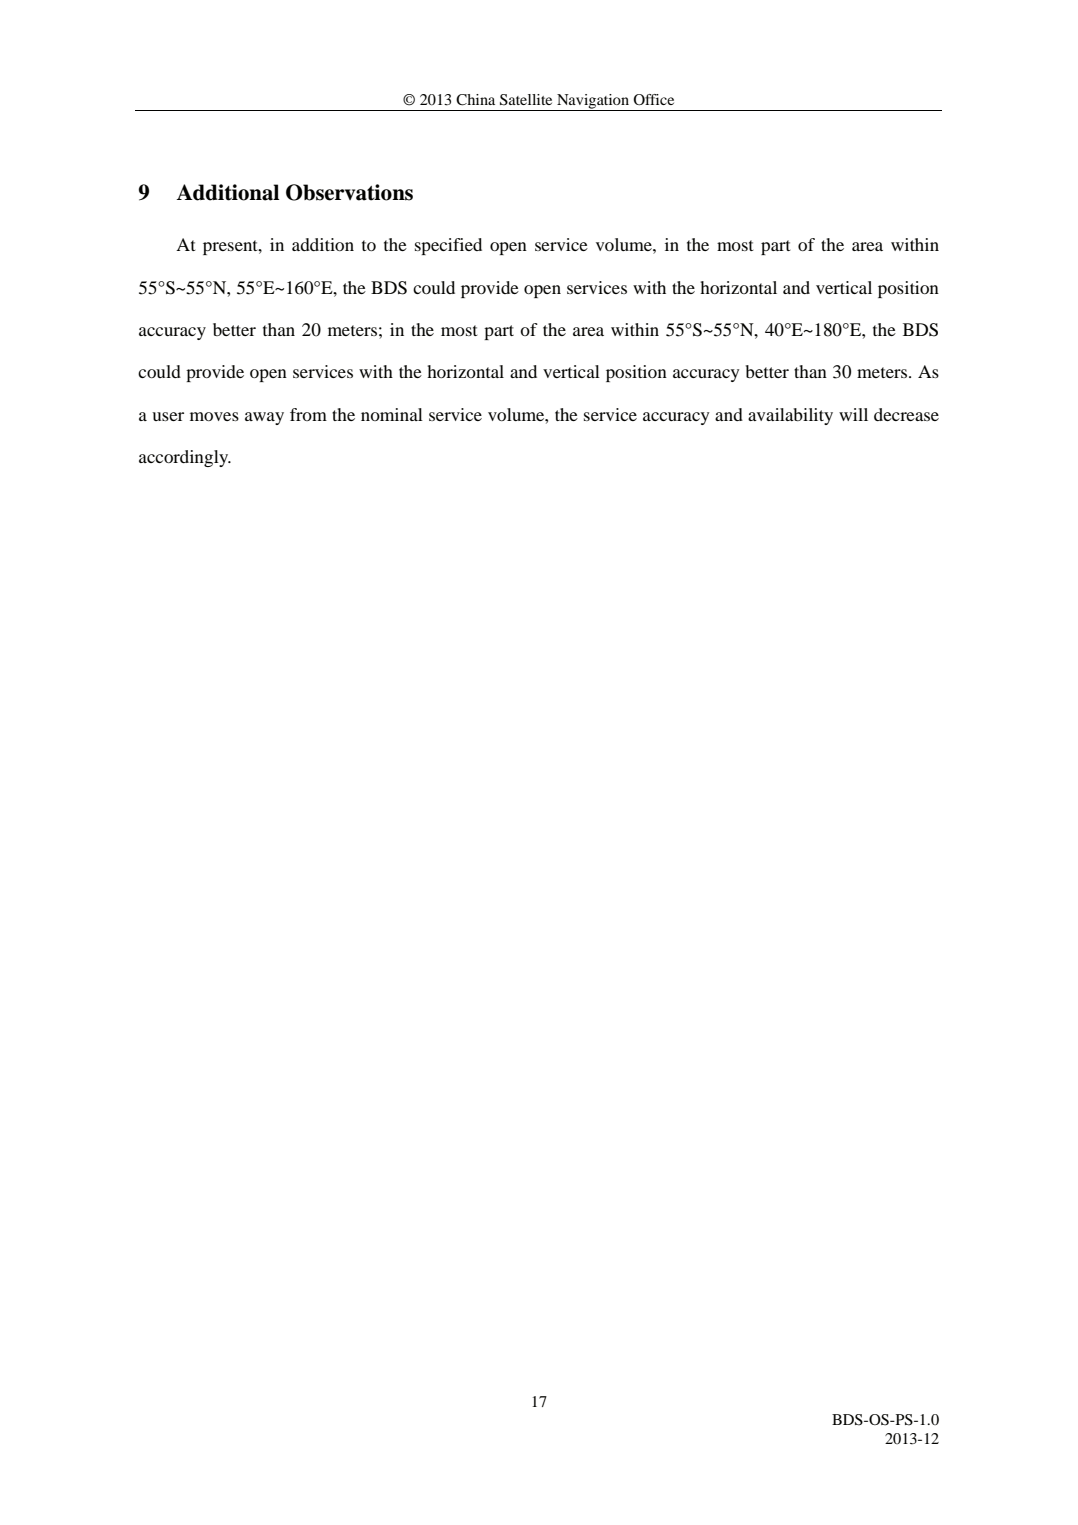 The height and width of the screenshot is (1525, 1078). I want to click on from, so click(308, 414).
